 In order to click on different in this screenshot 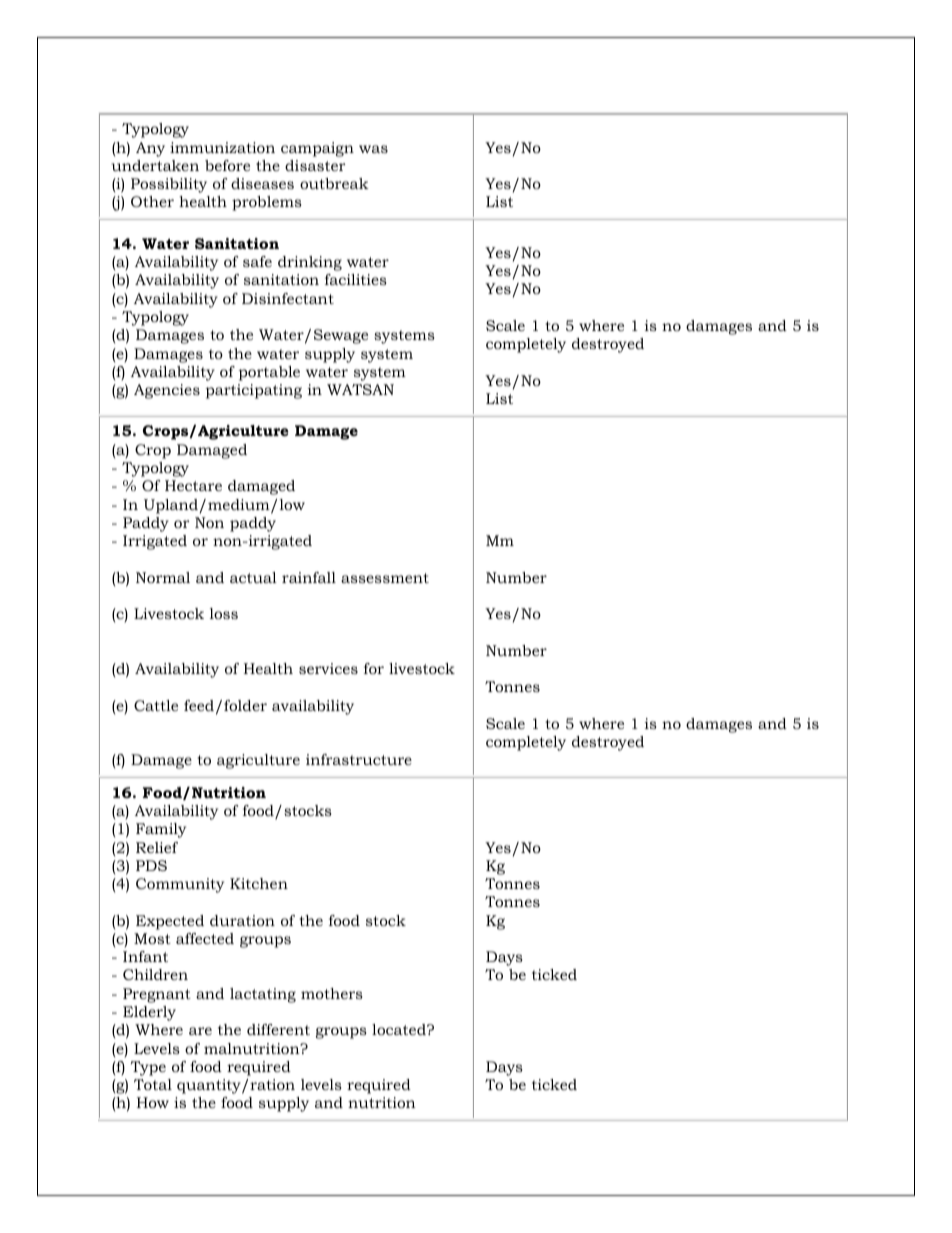, I will do `click(278, 1029)`.
